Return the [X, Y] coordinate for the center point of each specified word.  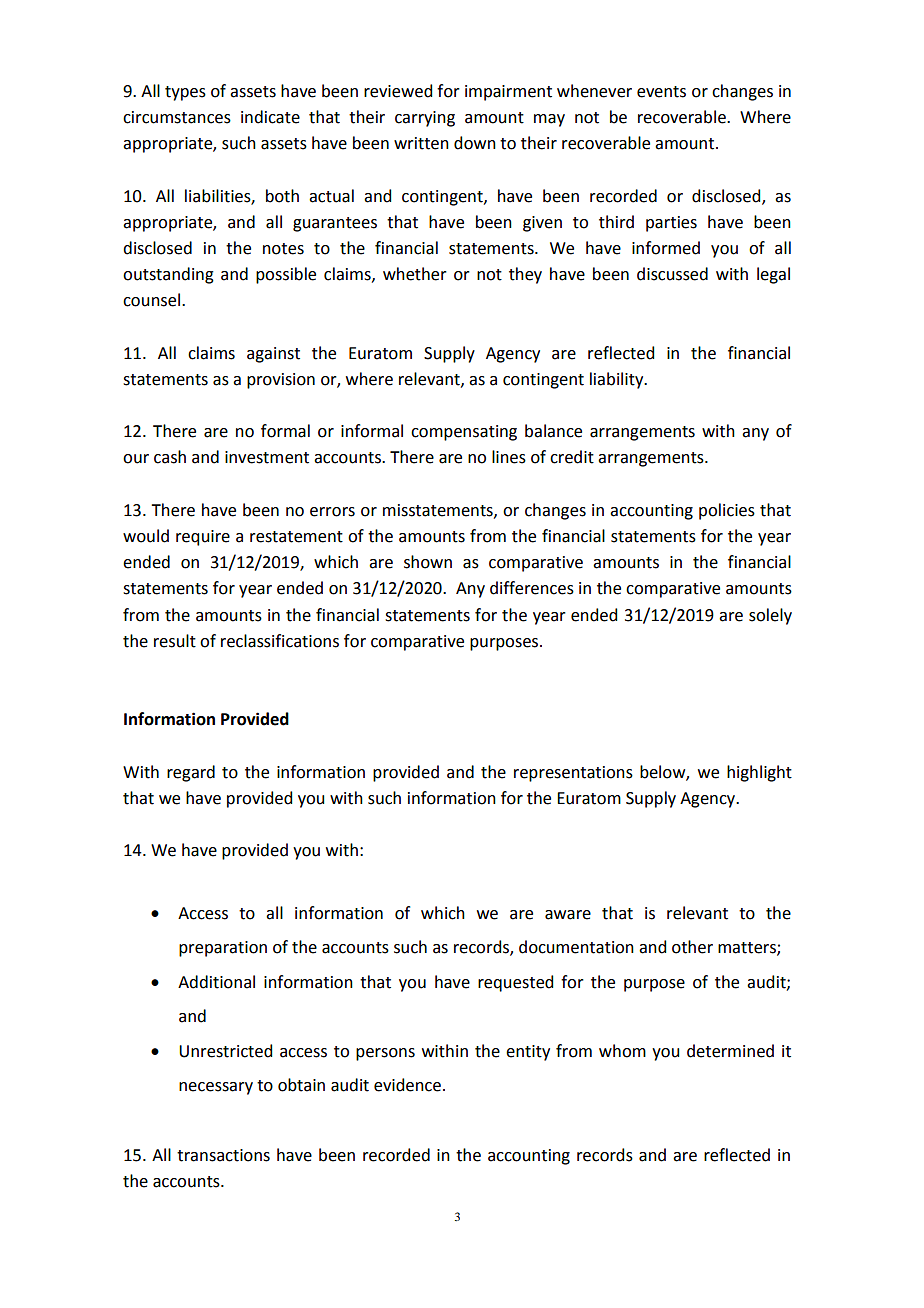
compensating [464, 433]
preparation [223, 949]
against [273, 355]
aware [568, 915]
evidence [407, 1085]
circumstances [177, 117]
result [175, 641]
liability [618, 380]
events [661, 92]
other [692, 947]
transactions [223, 1155]
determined [730, 1051]
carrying [425, 119]
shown [428, 562]
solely [770, 616]
